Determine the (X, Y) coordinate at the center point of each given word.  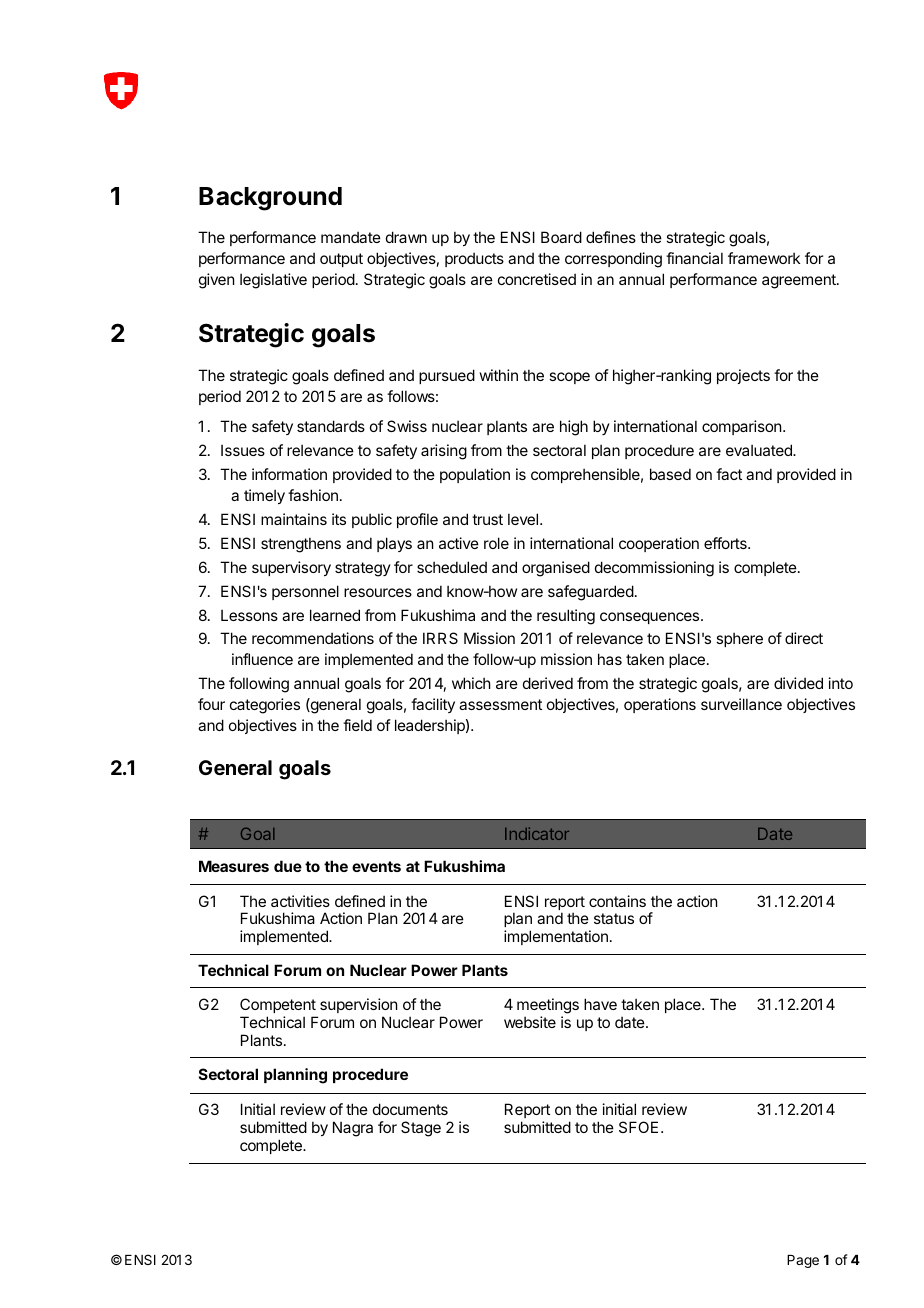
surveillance (741, 704)
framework (764, 258)
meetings (548, 1006)
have (600, 1004)
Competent (278, 1005)
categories (265, 706)
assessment (500, 704)
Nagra (353, 1129)
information (289, 474)
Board (561, 237)
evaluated (760, 450)
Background (270, 199)
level (524, 519)
